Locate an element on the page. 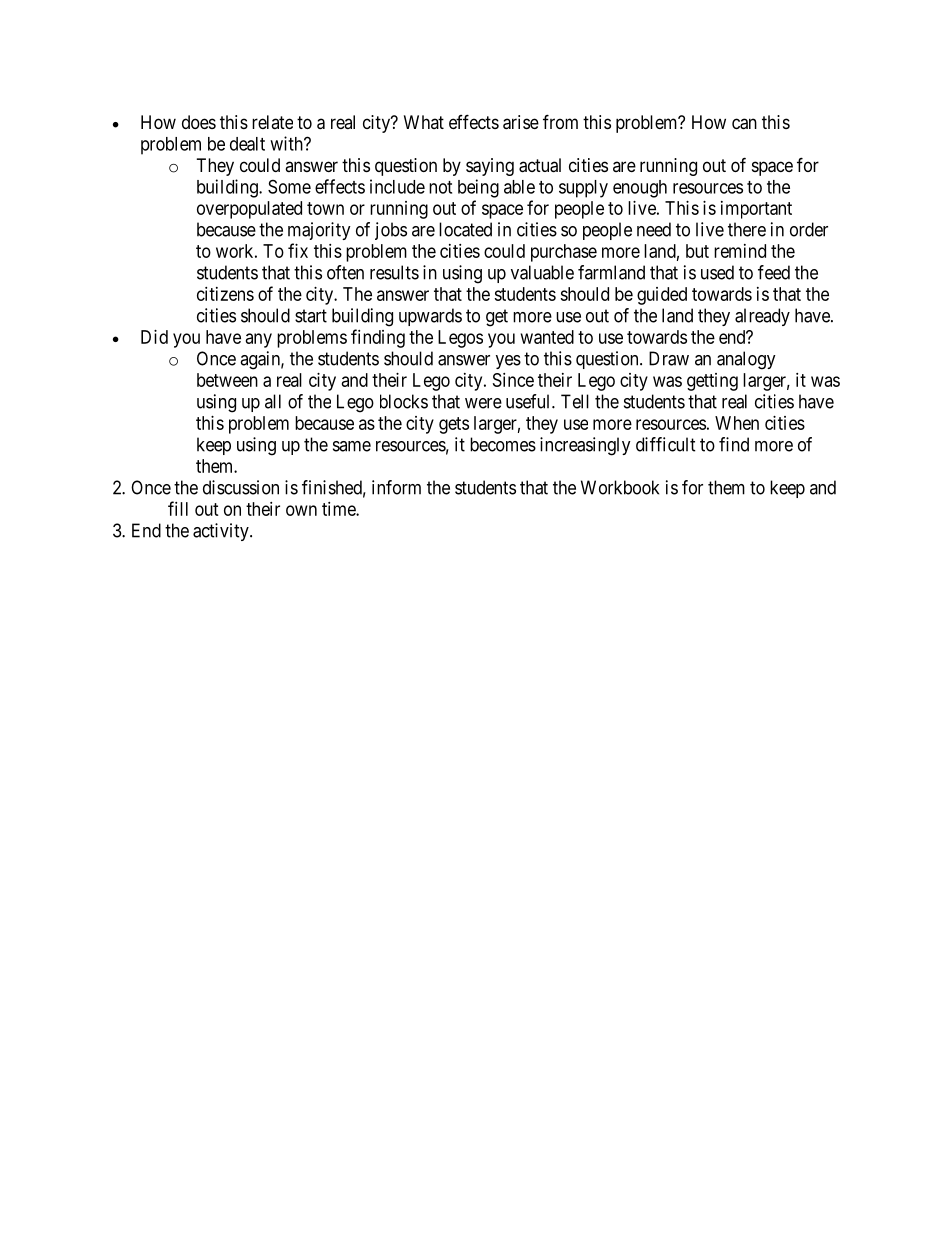 Image resolution: width=952 pixels, height=1233 pixels. dealt is located at coordinates (247, 144).
